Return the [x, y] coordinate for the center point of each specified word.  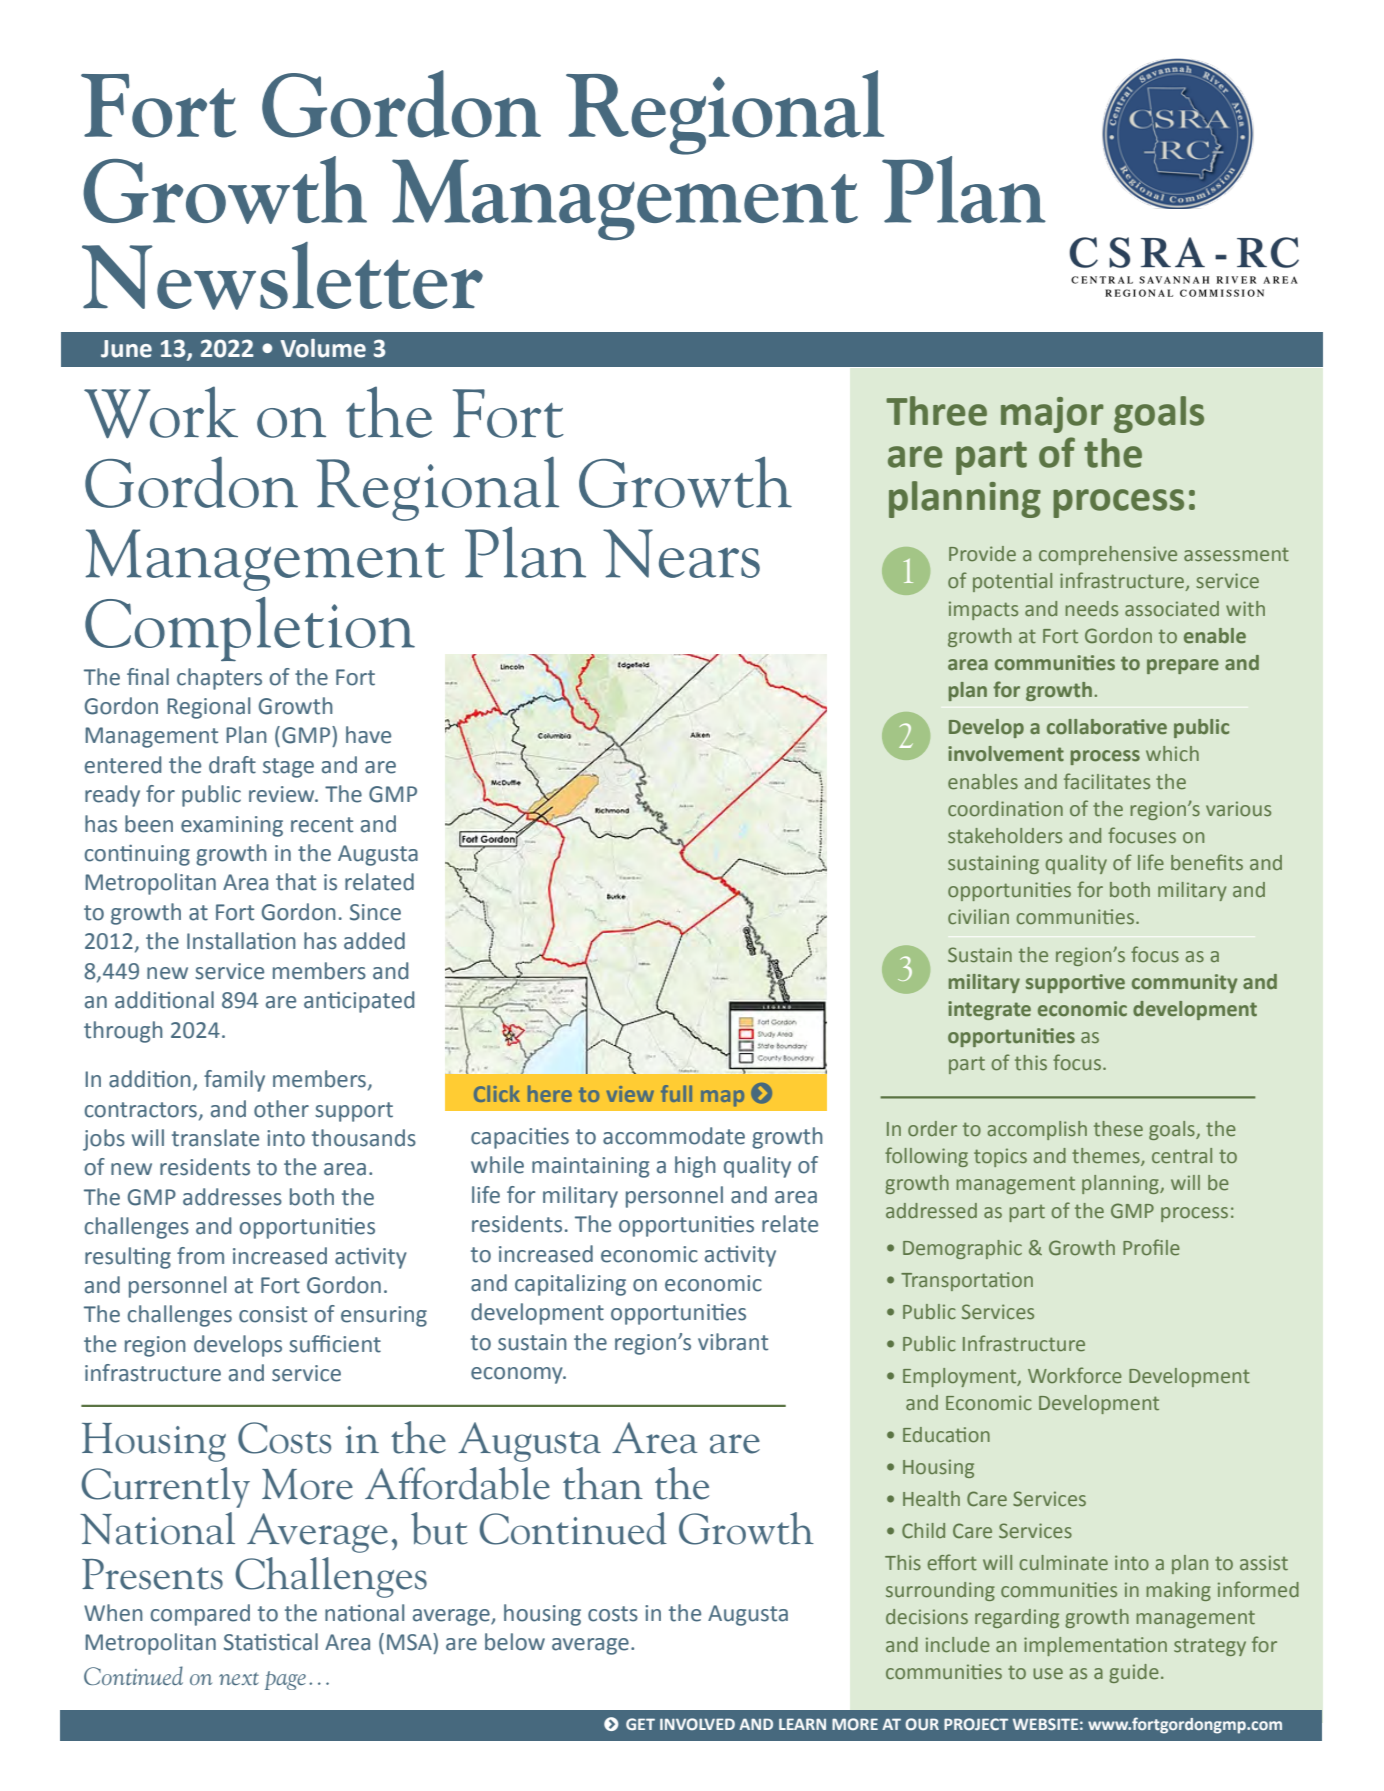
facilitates [1107, 781]
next [239, 1678]
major [1052, 415]
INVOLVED [697, 1724]
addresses [232, 1197]
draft [232, 765]
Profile [1151, 1247]
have [368, 735]
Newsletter [282, 276]
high [695, 1167]
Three [936, 411]
